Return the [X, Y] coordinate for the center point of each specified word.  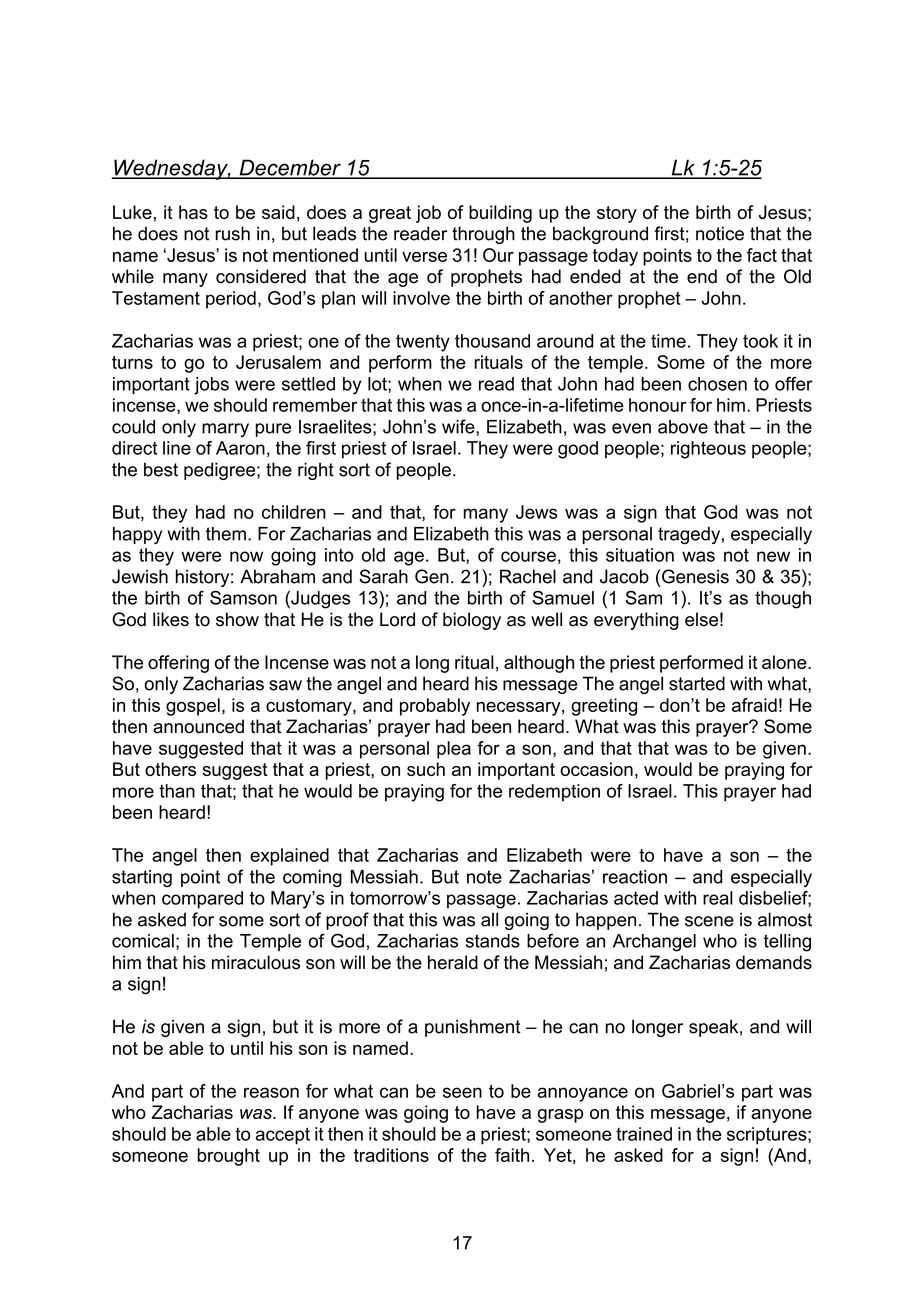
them [226, 534]
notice [720, 233]
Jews [537, 512]
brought [228, 1157]
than [177, 791]
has [193, 212]
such [426, 769]
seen [462, 1092]
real [718, 898]
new [773, 556]
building [500, 214]
